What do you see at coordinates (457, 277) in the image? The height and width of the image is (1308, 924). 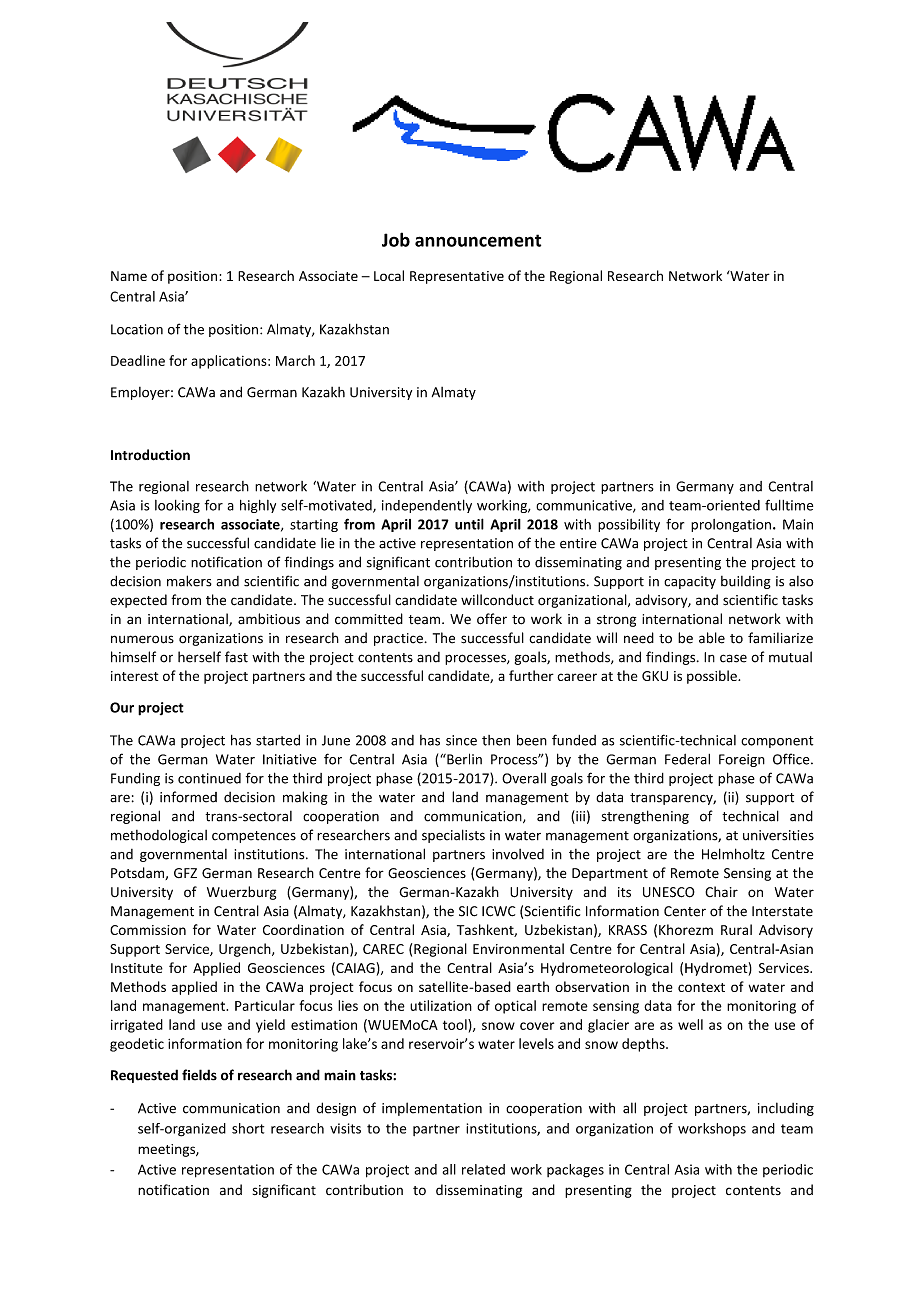 I see `Representative` at bounding box center [457, 277].
